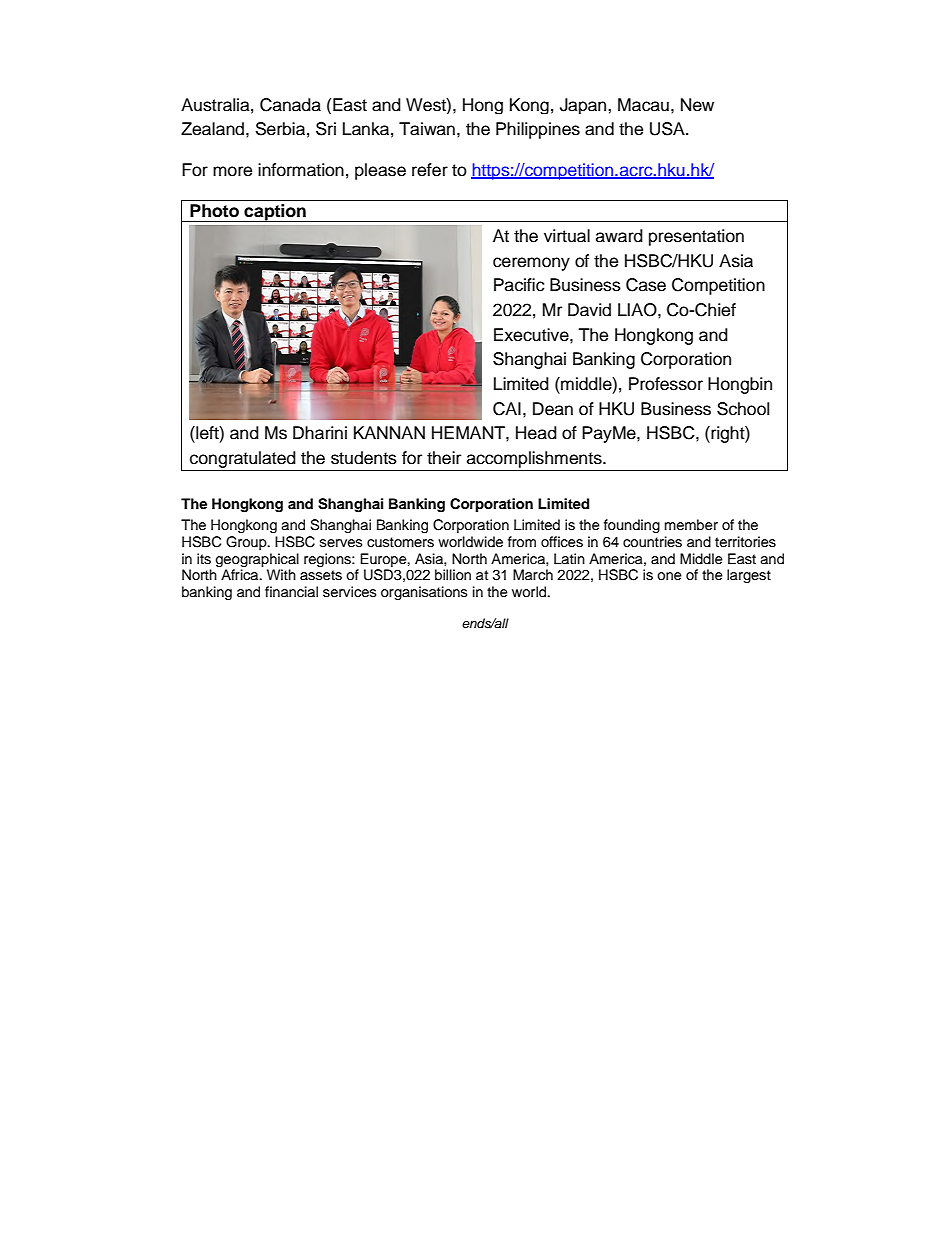  I want to click on USA, so click(668, 129).
